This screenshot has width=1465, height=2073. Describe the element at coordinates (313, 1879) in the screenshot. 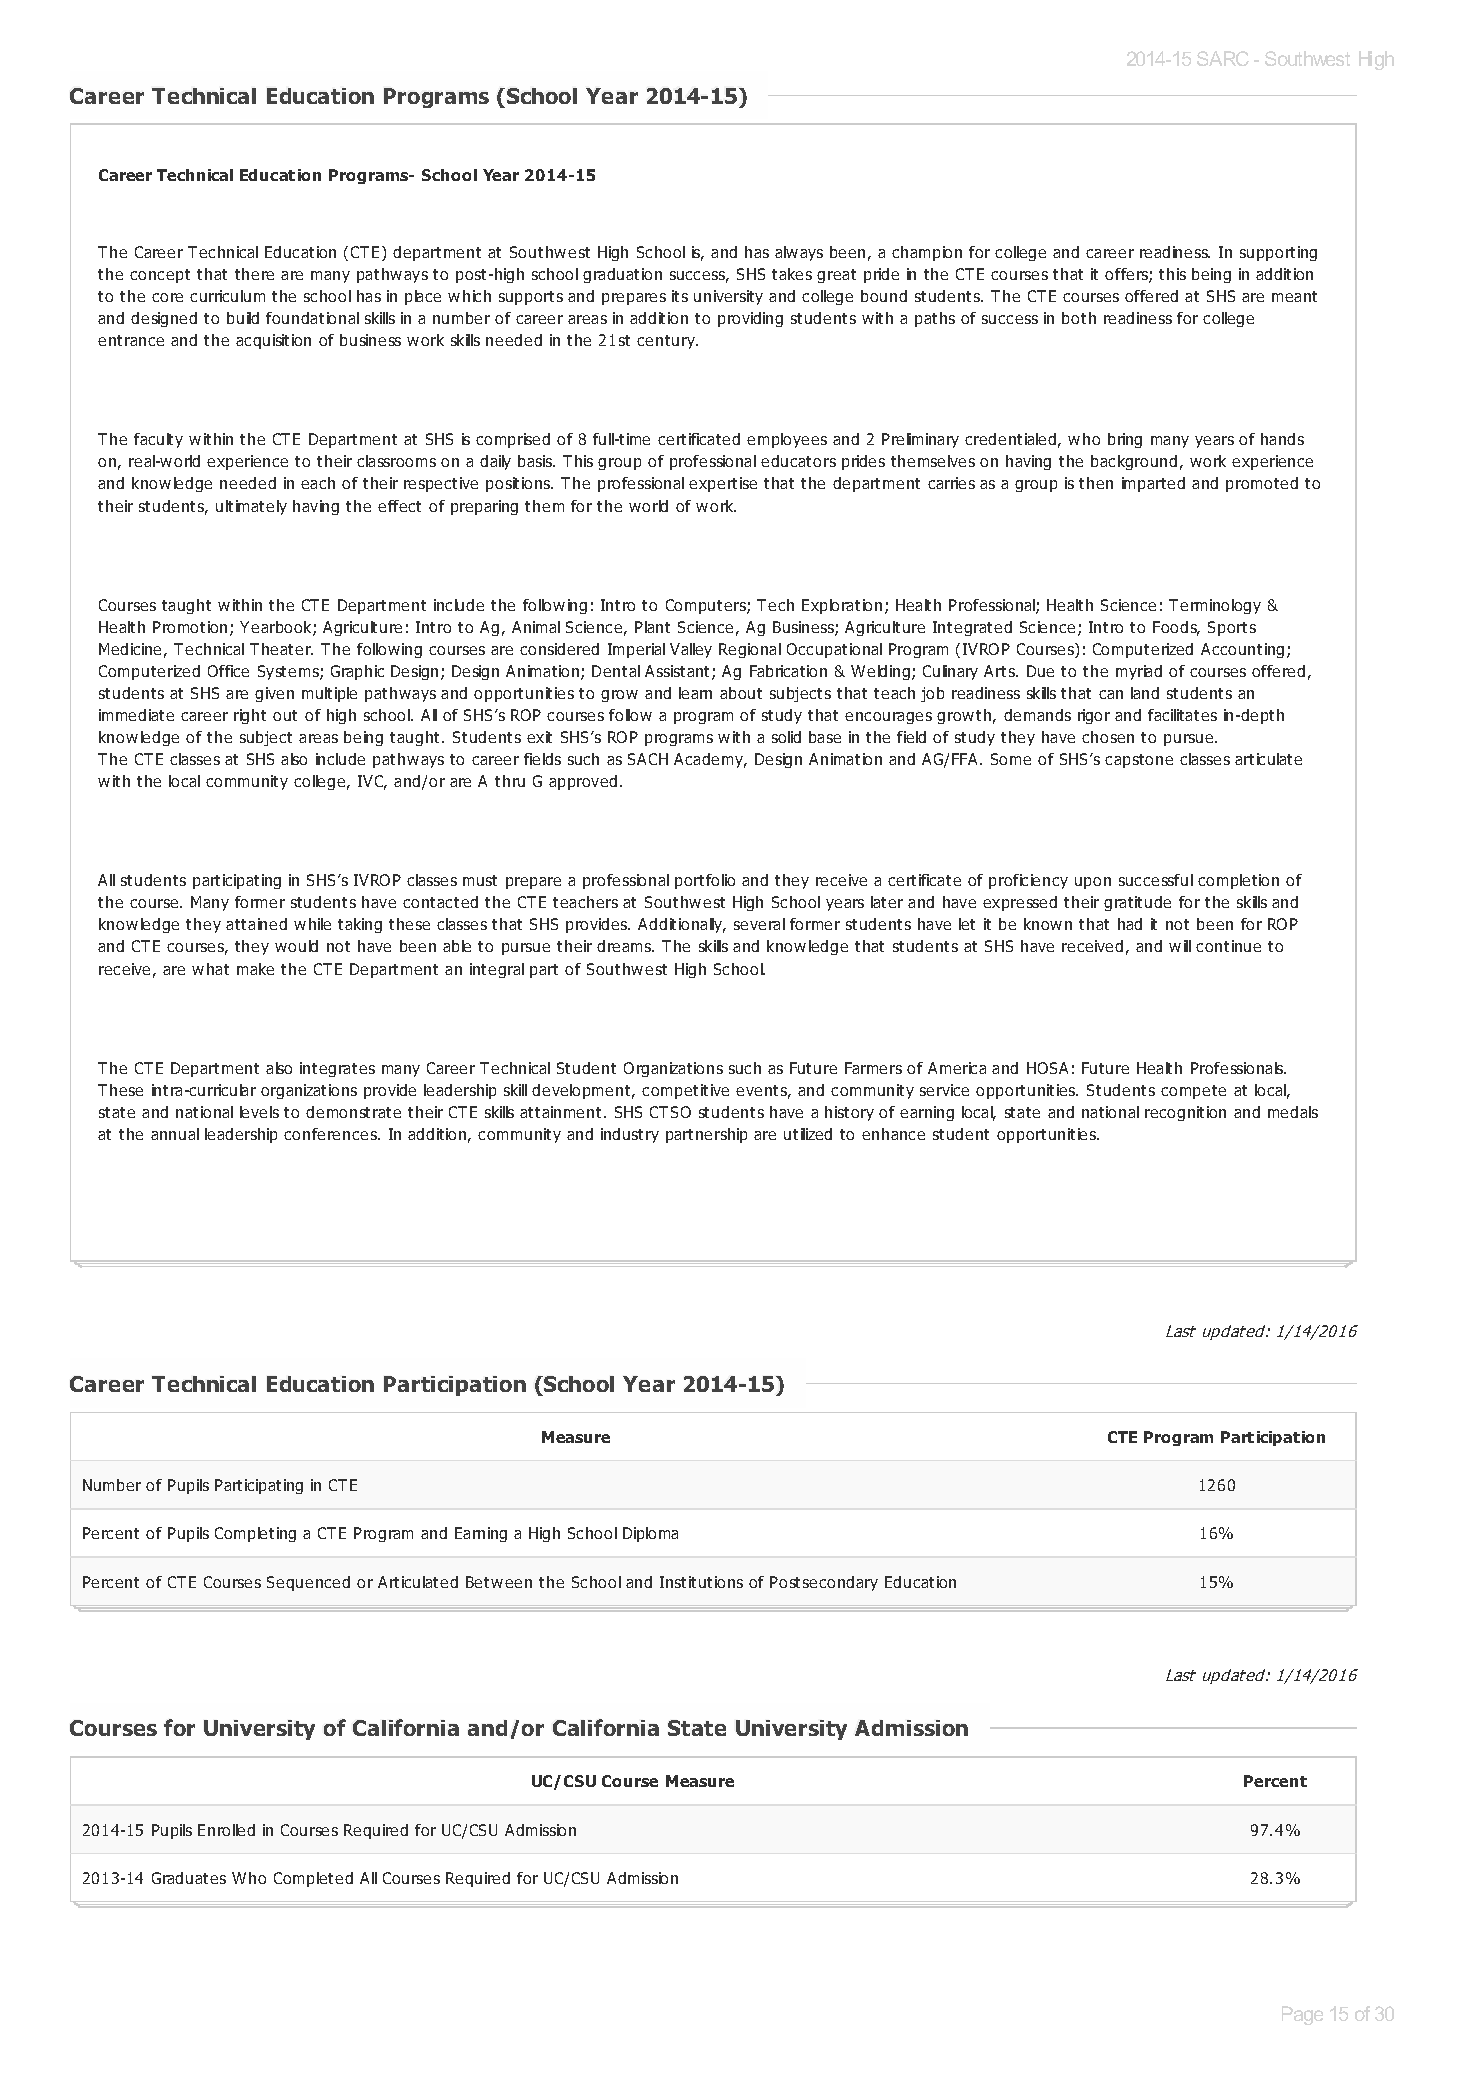

I see `Completed` at that location.
